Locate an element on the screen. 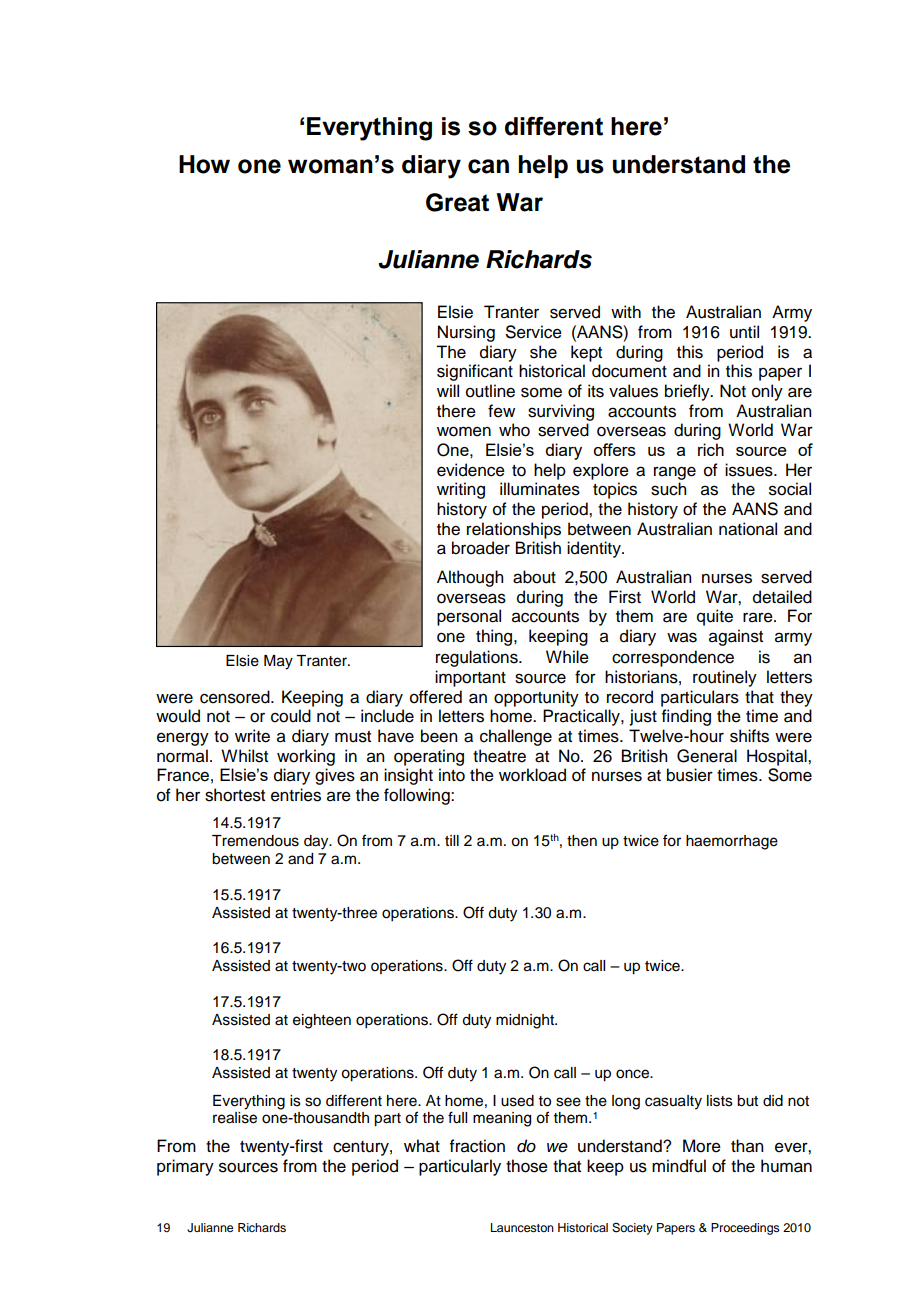  until is located at coordinates (744, 332).
